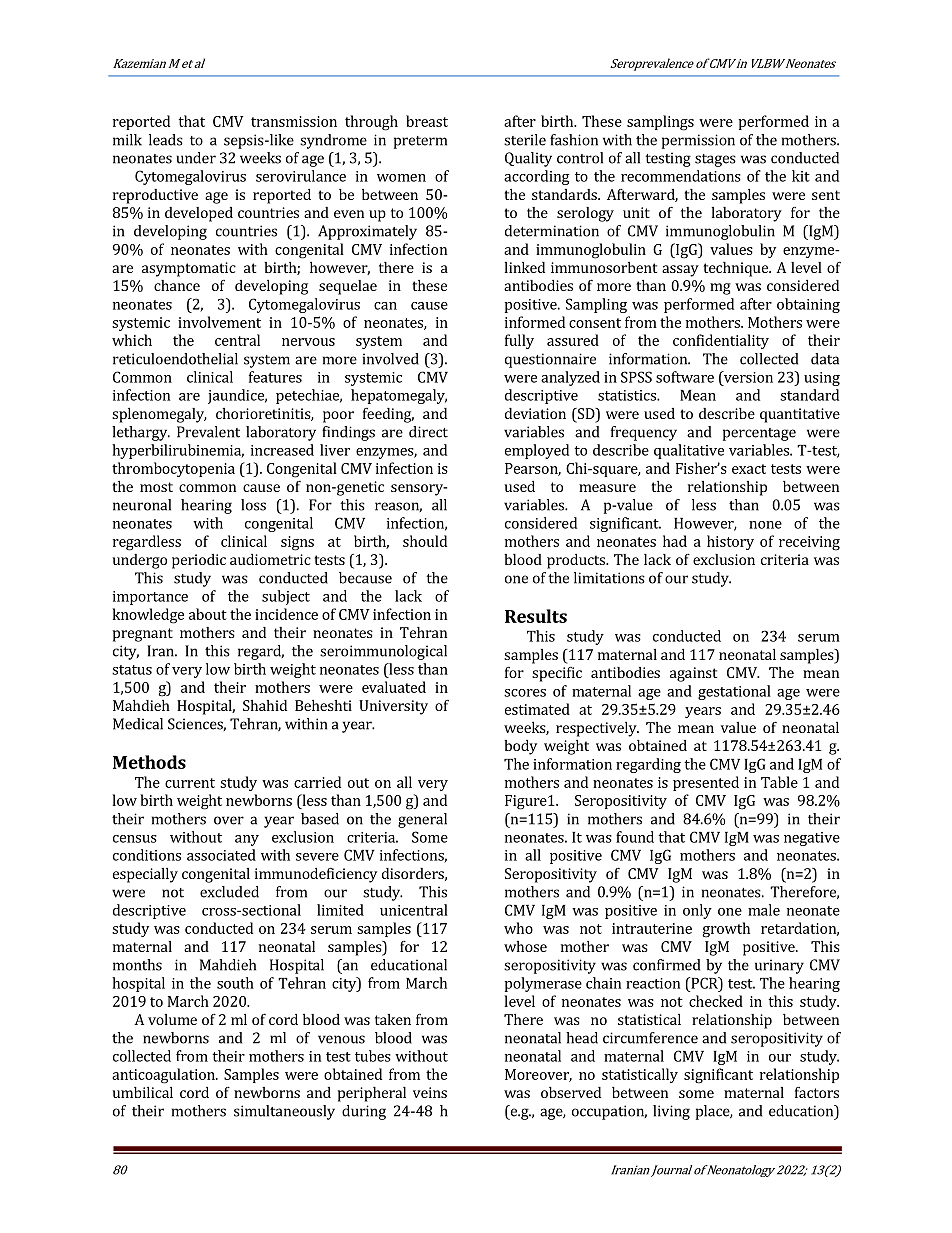  Describe the element at coordinates (166, 140) in the page. I see `leads` at that location.
